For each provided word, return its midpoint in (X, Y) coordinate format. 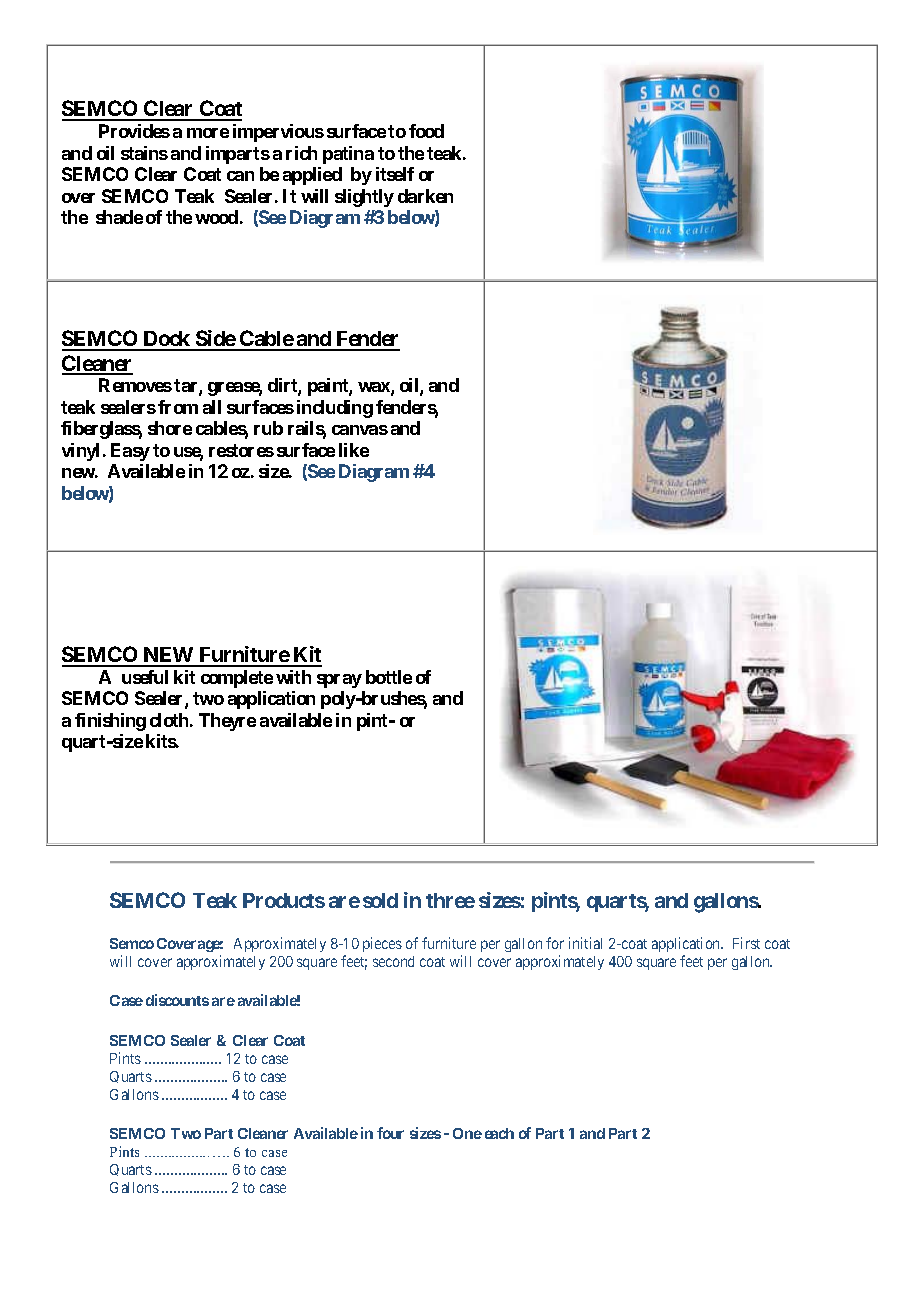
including (335, 409)
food (426, 131)
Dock (167, 340)
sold (380, 900)
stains (144, 153)
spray (339, 681)
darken (425, 196)
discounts (177, 1000)
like (354, 450)
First (746, 943)
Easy (130, 452)
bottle (389, 677)
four (390, 1133)
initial (585, 943)
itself (395, 174)
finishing (110, 722)
